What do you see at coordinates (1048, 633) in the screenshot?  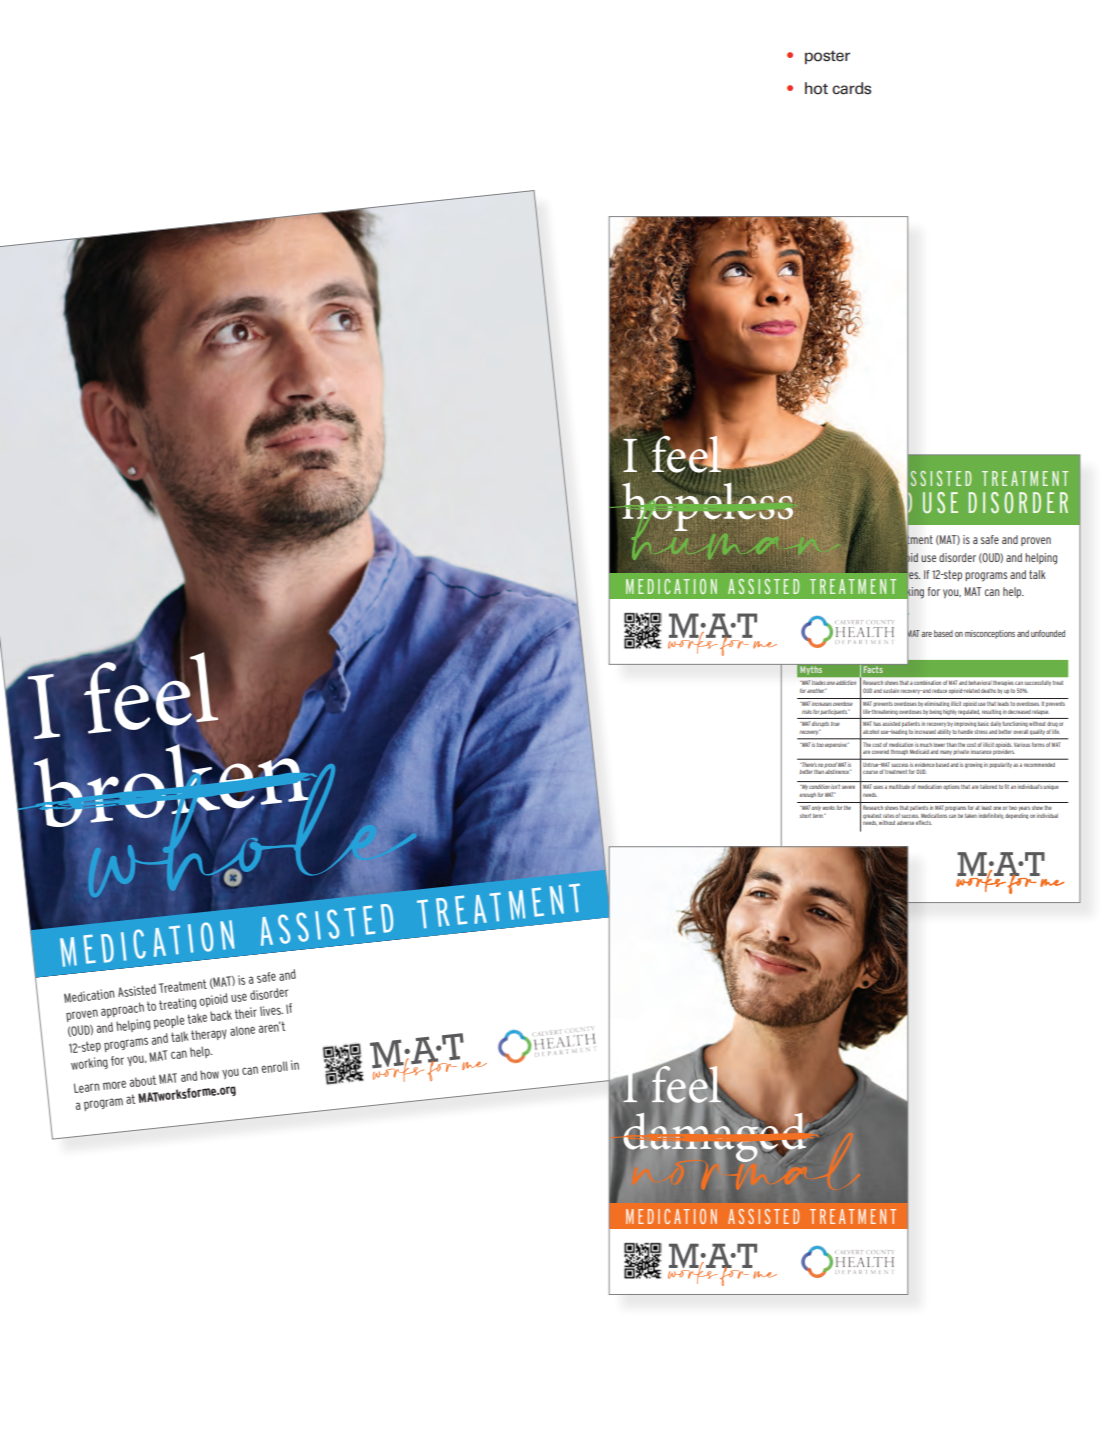 I see `unfounded` at bounding box center [1048, 633].
